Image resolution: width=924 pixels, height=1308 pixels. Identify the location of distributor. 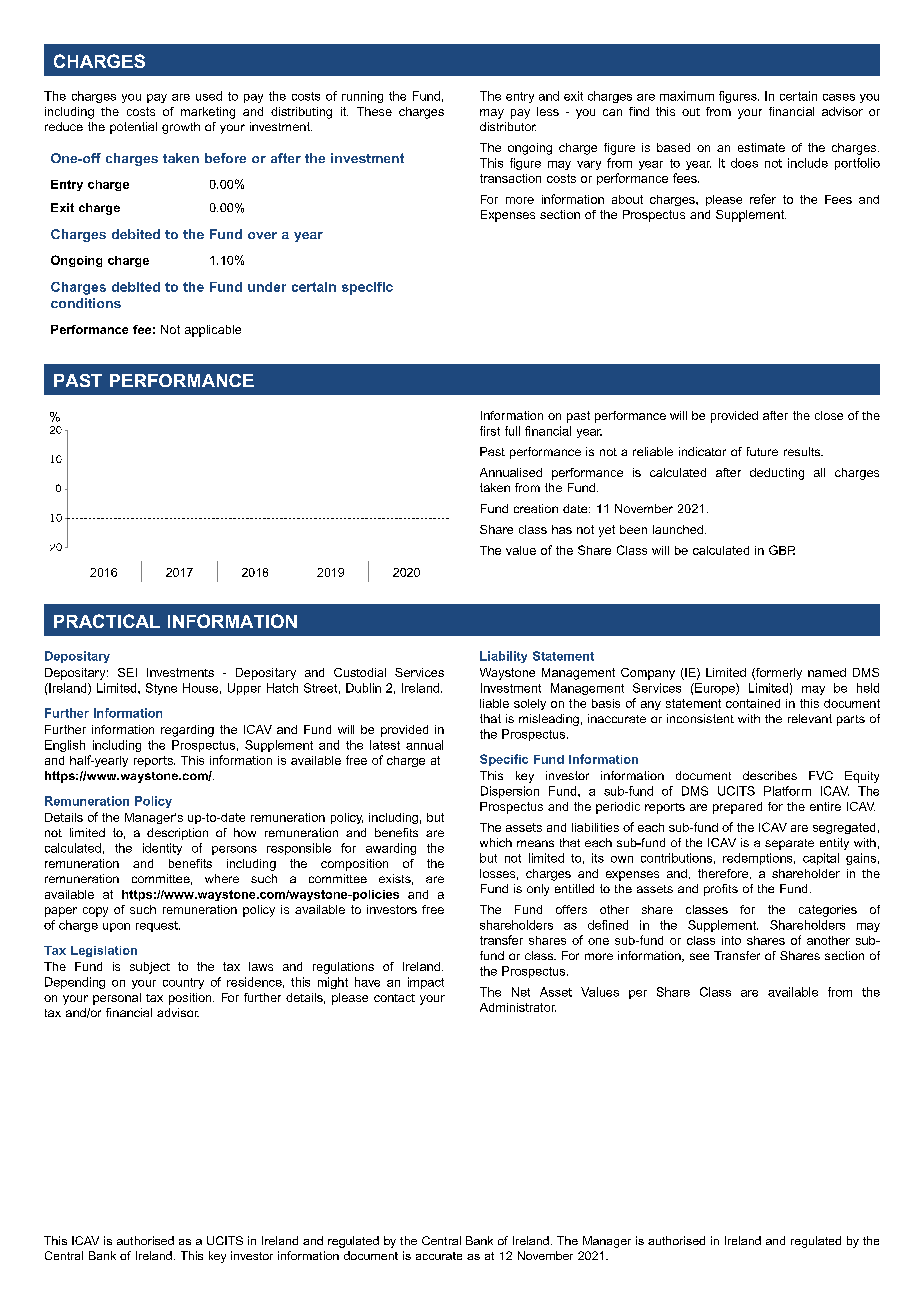
(508, 126).
